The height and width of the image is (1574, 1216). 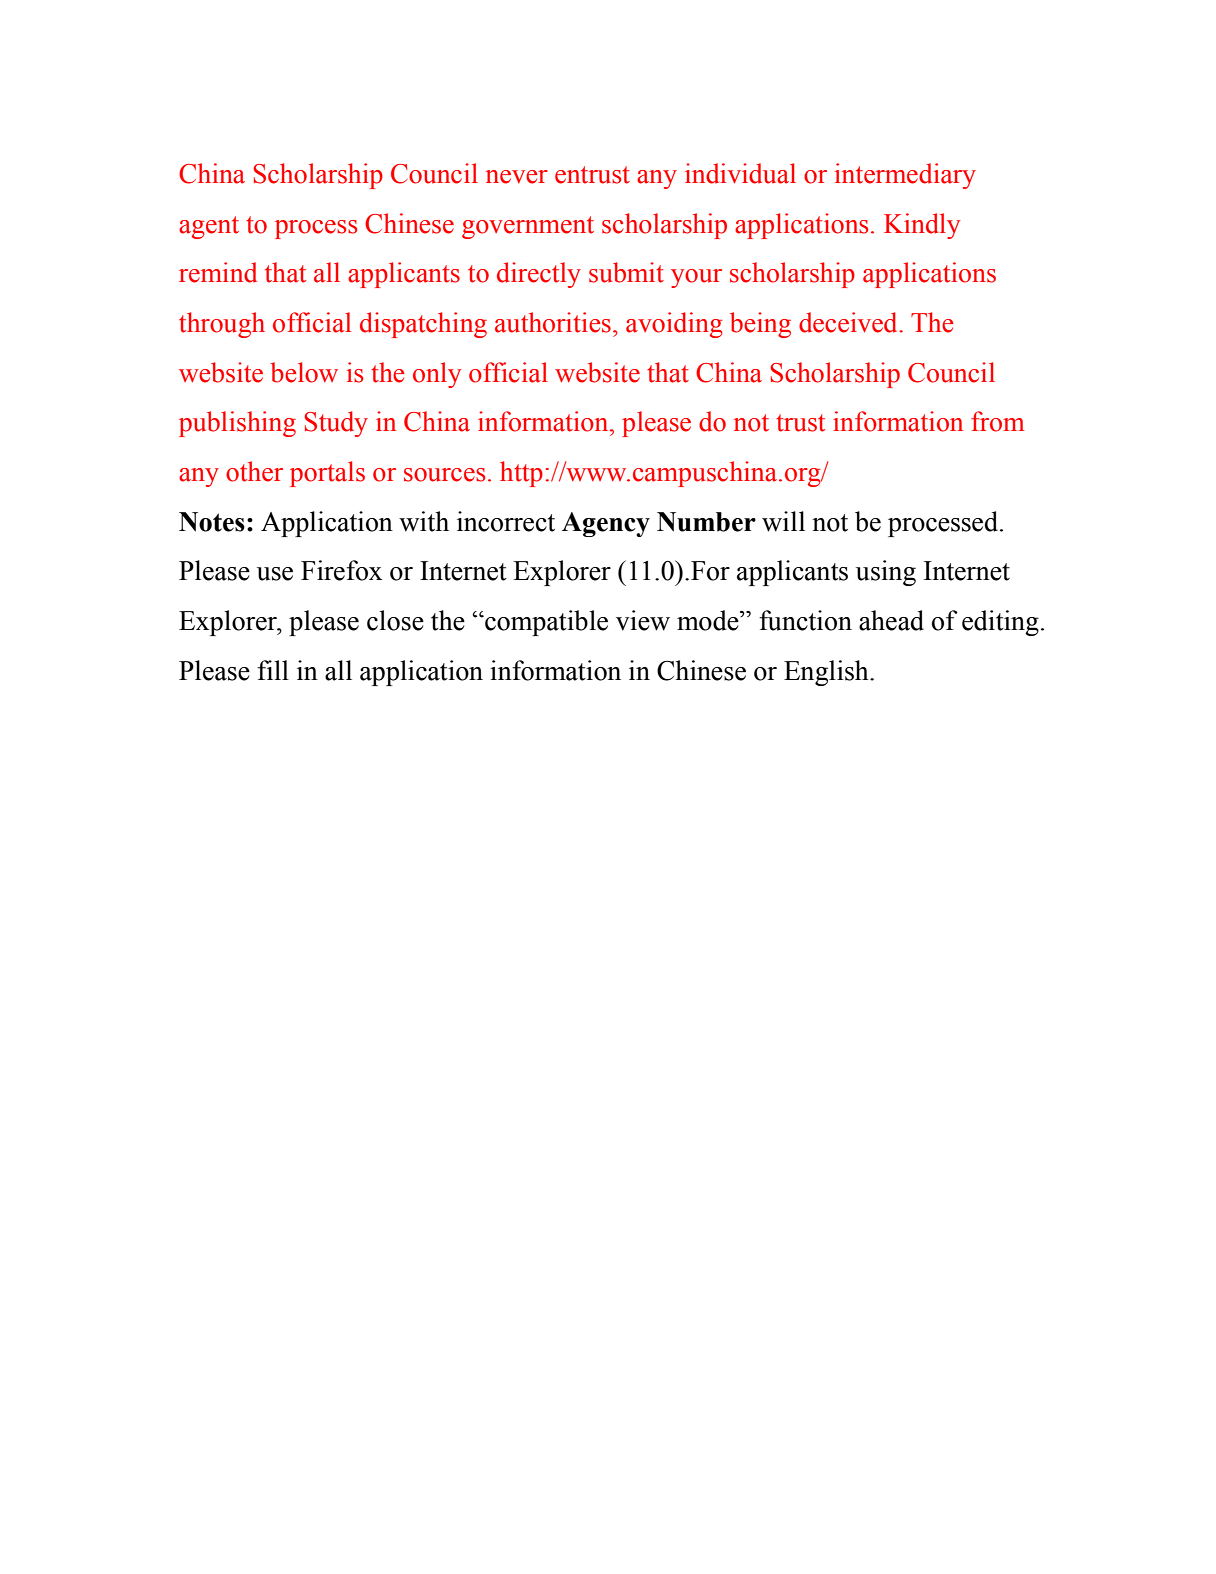 I want to click on deceived, so click(x=849, y=322).
